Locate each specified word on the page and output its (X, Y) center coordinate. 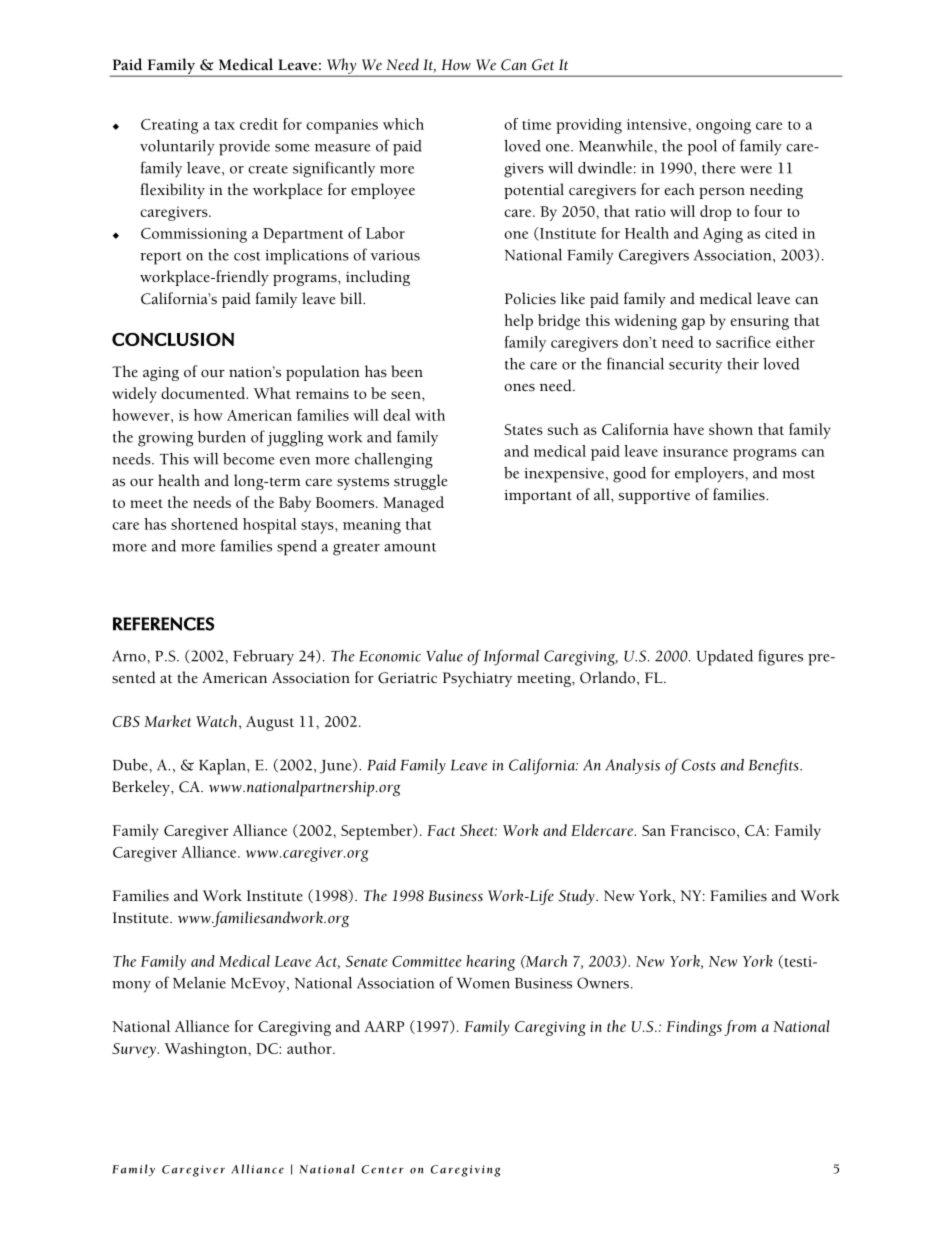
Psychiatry (477, 679)
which (403, 124)
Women (483, 983)
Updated (724, 658)
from (740, 1028)
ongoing (723, 126)
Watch (218, 721)
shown (731, 429)
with (430, 415)
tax (225, 125)
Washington (207, 1050)
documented (204, 393)
